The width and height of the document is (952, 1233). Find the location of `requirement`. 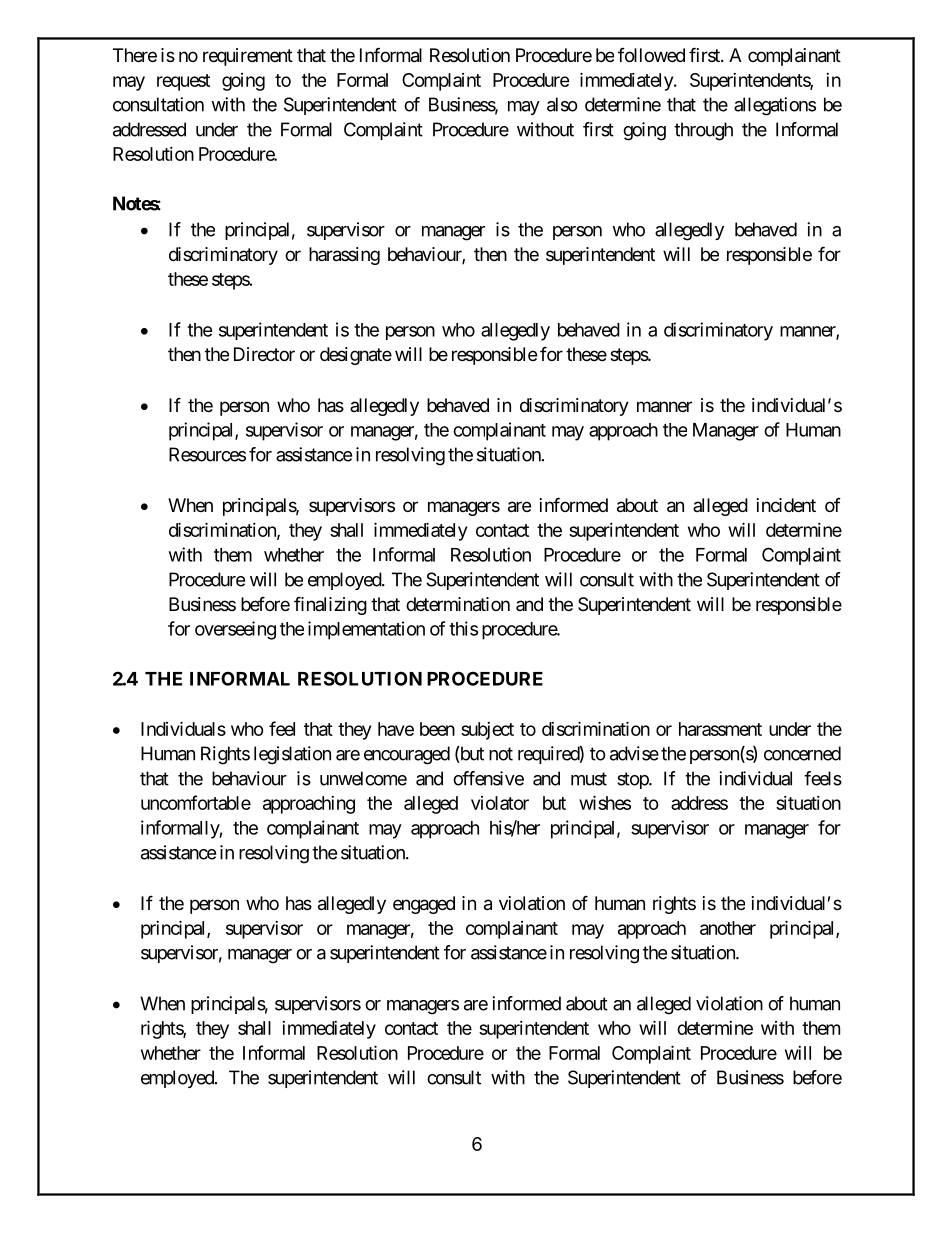

requirement is located at coordinates (248, 57).
